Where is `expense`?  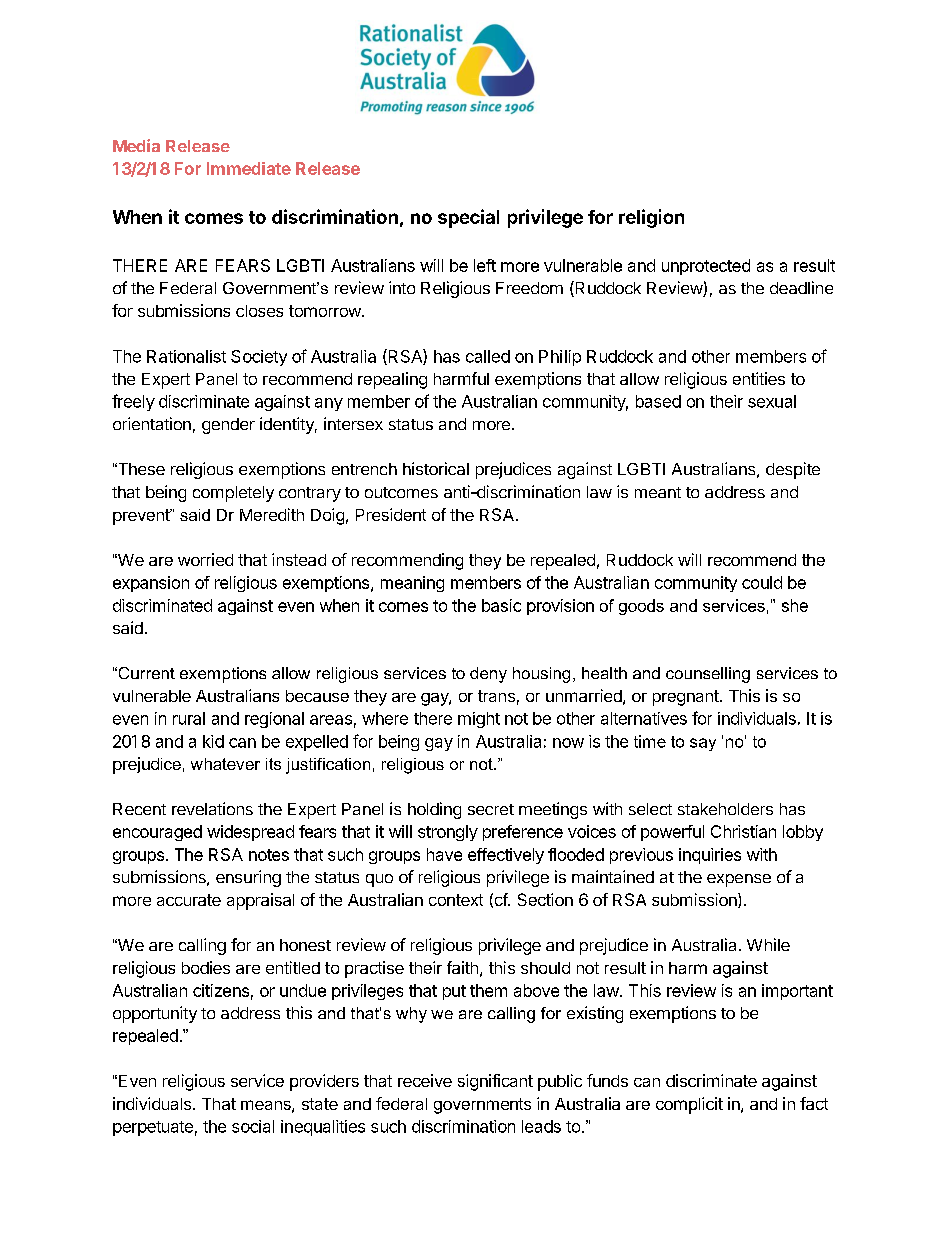
expense is located at coordinates (739, 880).
